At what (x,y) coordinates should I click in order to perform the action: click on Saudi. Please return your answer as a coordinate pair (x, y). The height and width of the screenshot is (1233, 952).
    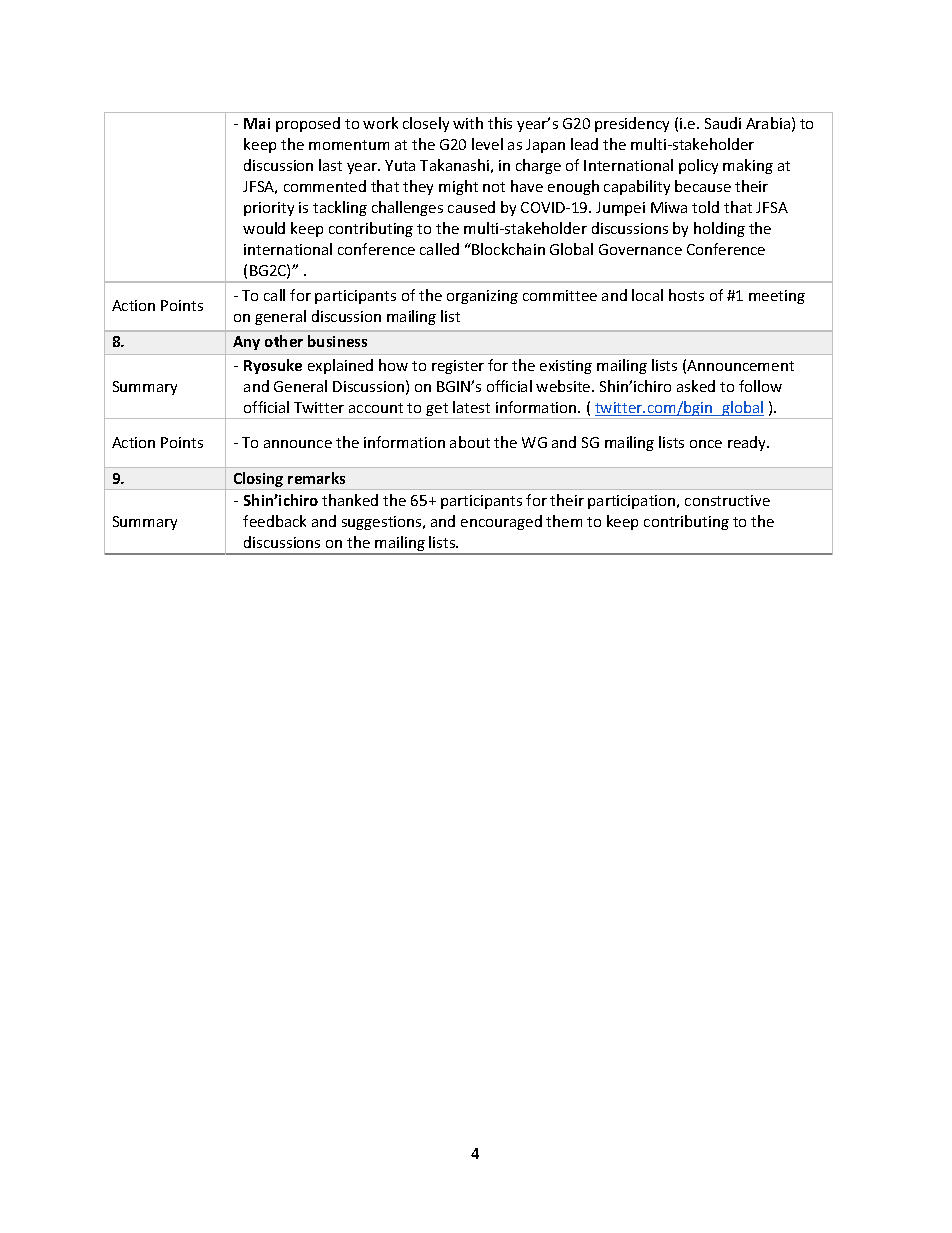
    Looking at the image, I should click on (723, 123).
